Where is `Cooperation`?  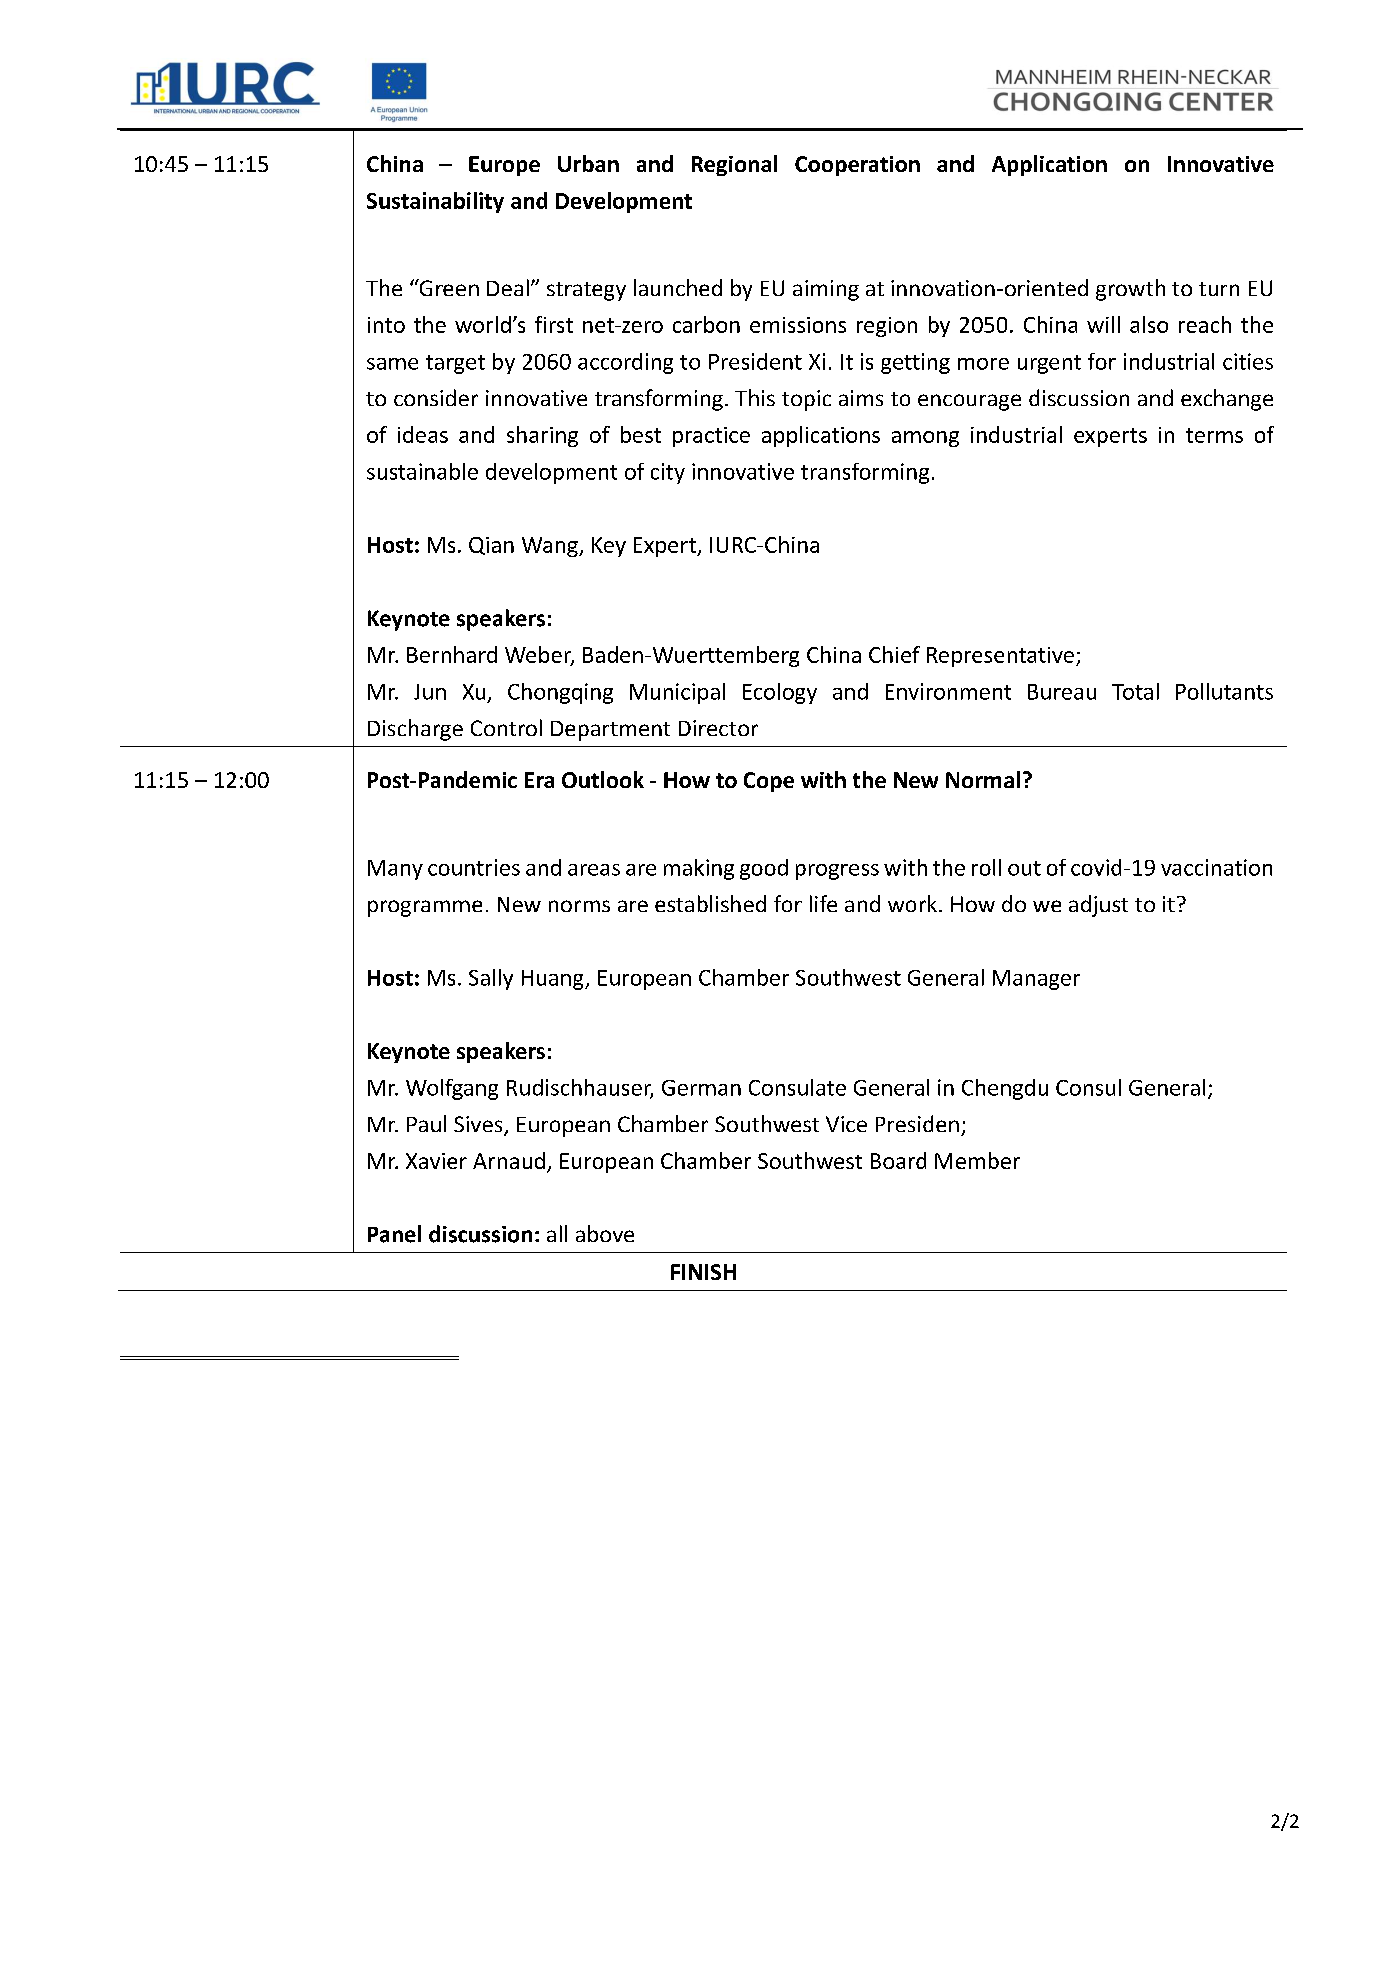 Cooperation is located at coordinates (857, 166).
